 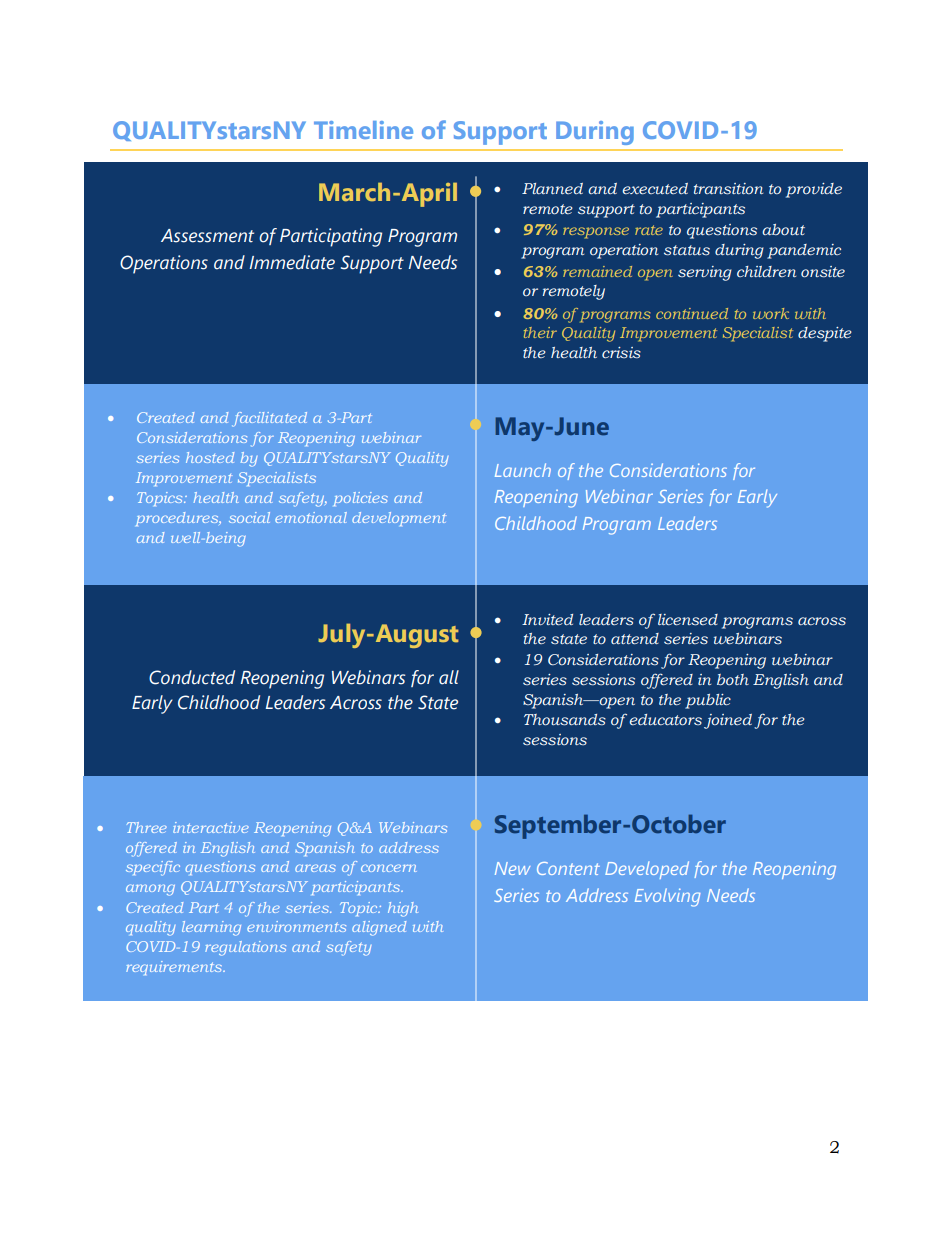 What do you see at coordinates (565, 720) in the document?
I see `Thousands` at bounding box center [565, 720].
